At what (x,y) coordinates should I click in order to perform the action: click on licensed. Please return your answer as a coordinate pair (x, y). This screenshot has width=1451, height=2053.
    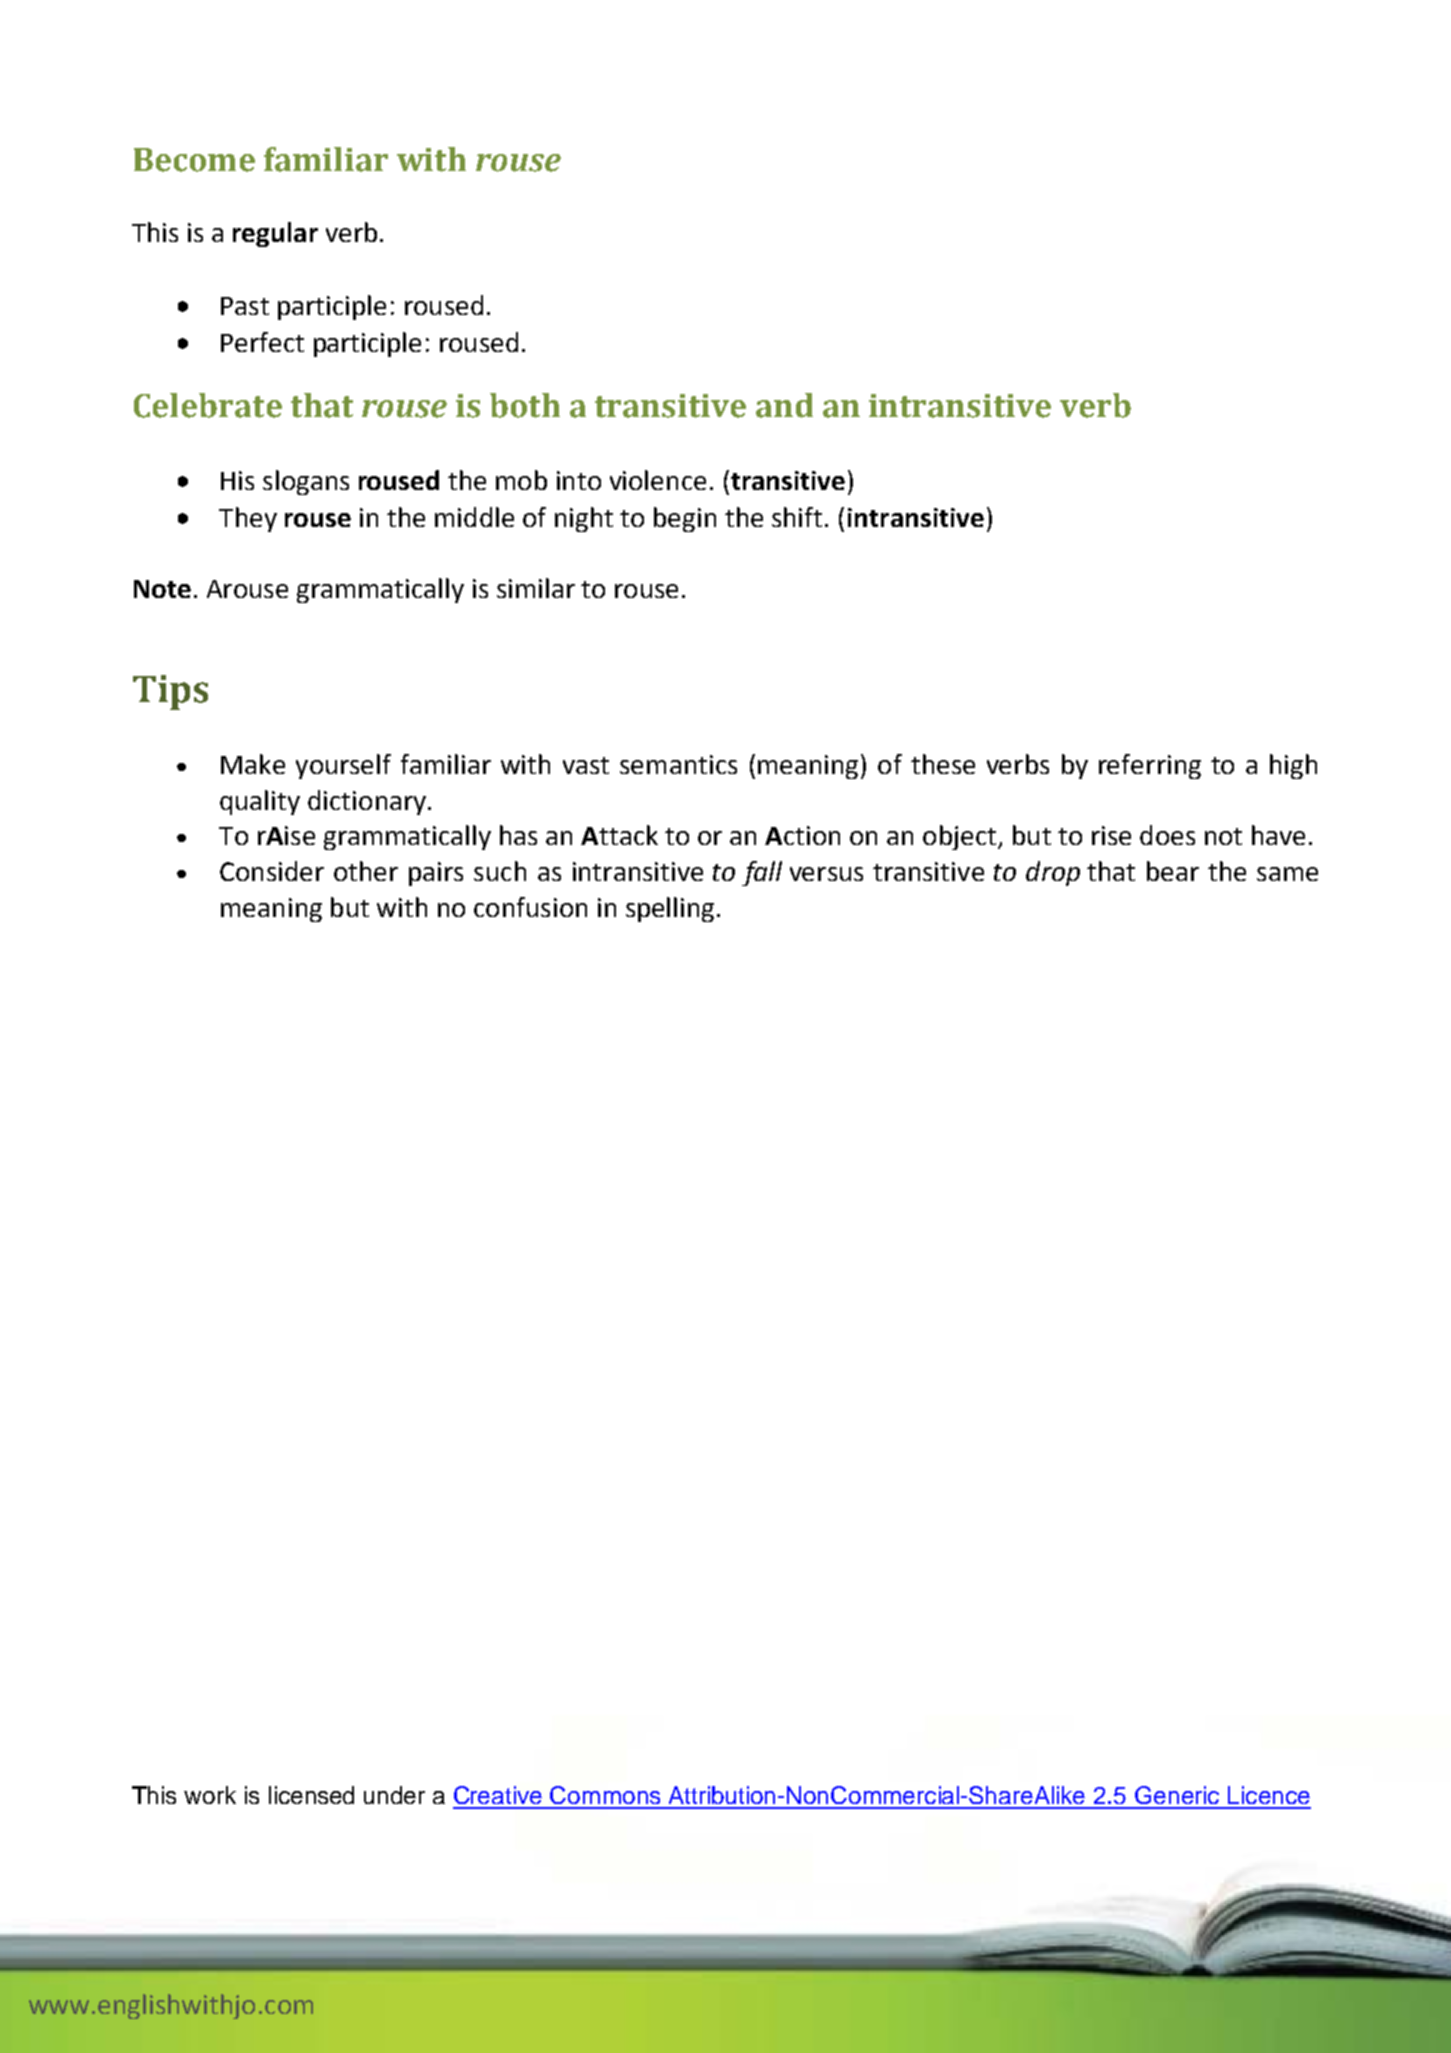
    Looking at the image, I should click on (311, 1795).
